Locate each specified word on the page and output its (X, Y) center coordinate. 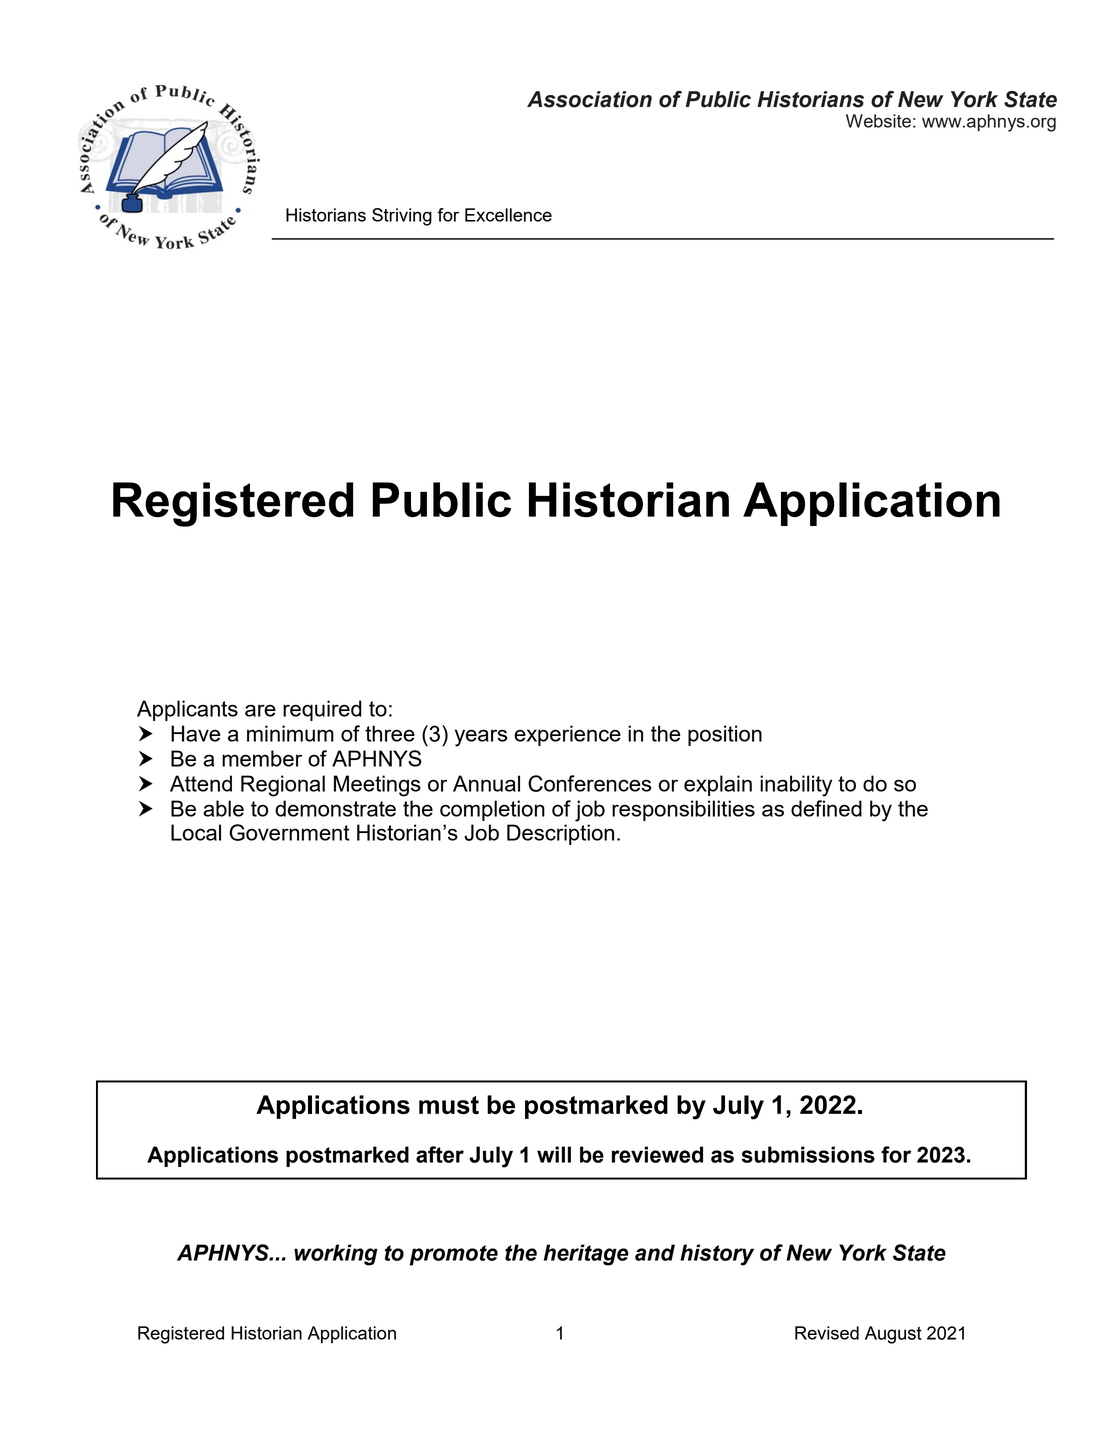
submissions (808, 1154)
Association (589, 99)
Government (289, 832)
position (725, 735)
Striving (402, 217)
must (449, 1105)
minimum (290, 733)
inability (796, 786)
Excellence (508, 215)
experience (567, 735)
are (260, 710)
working (336, 1255)
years (481, 738)
